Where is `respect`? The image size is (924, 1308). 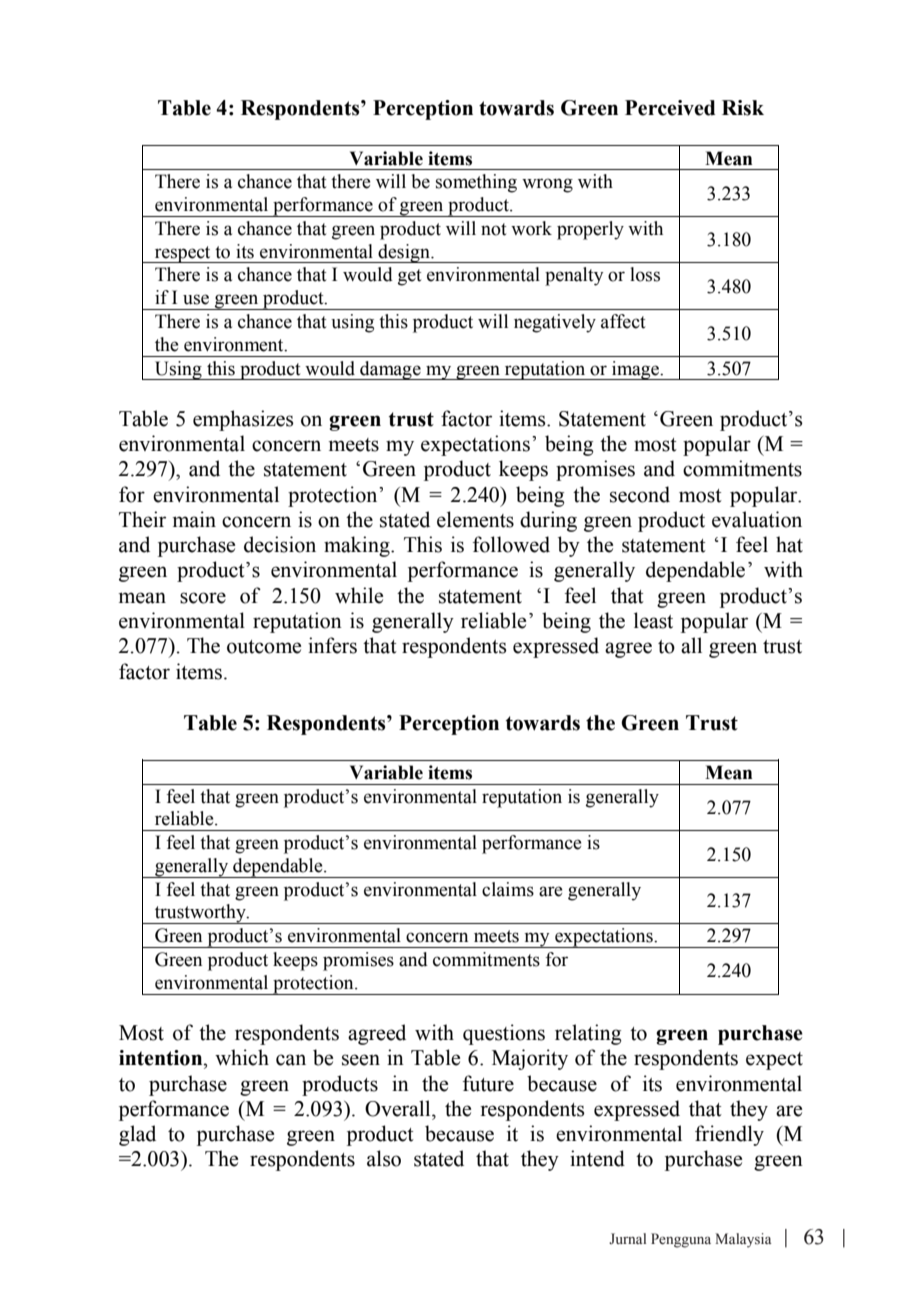 respect is located at coordinates (182, 254).
